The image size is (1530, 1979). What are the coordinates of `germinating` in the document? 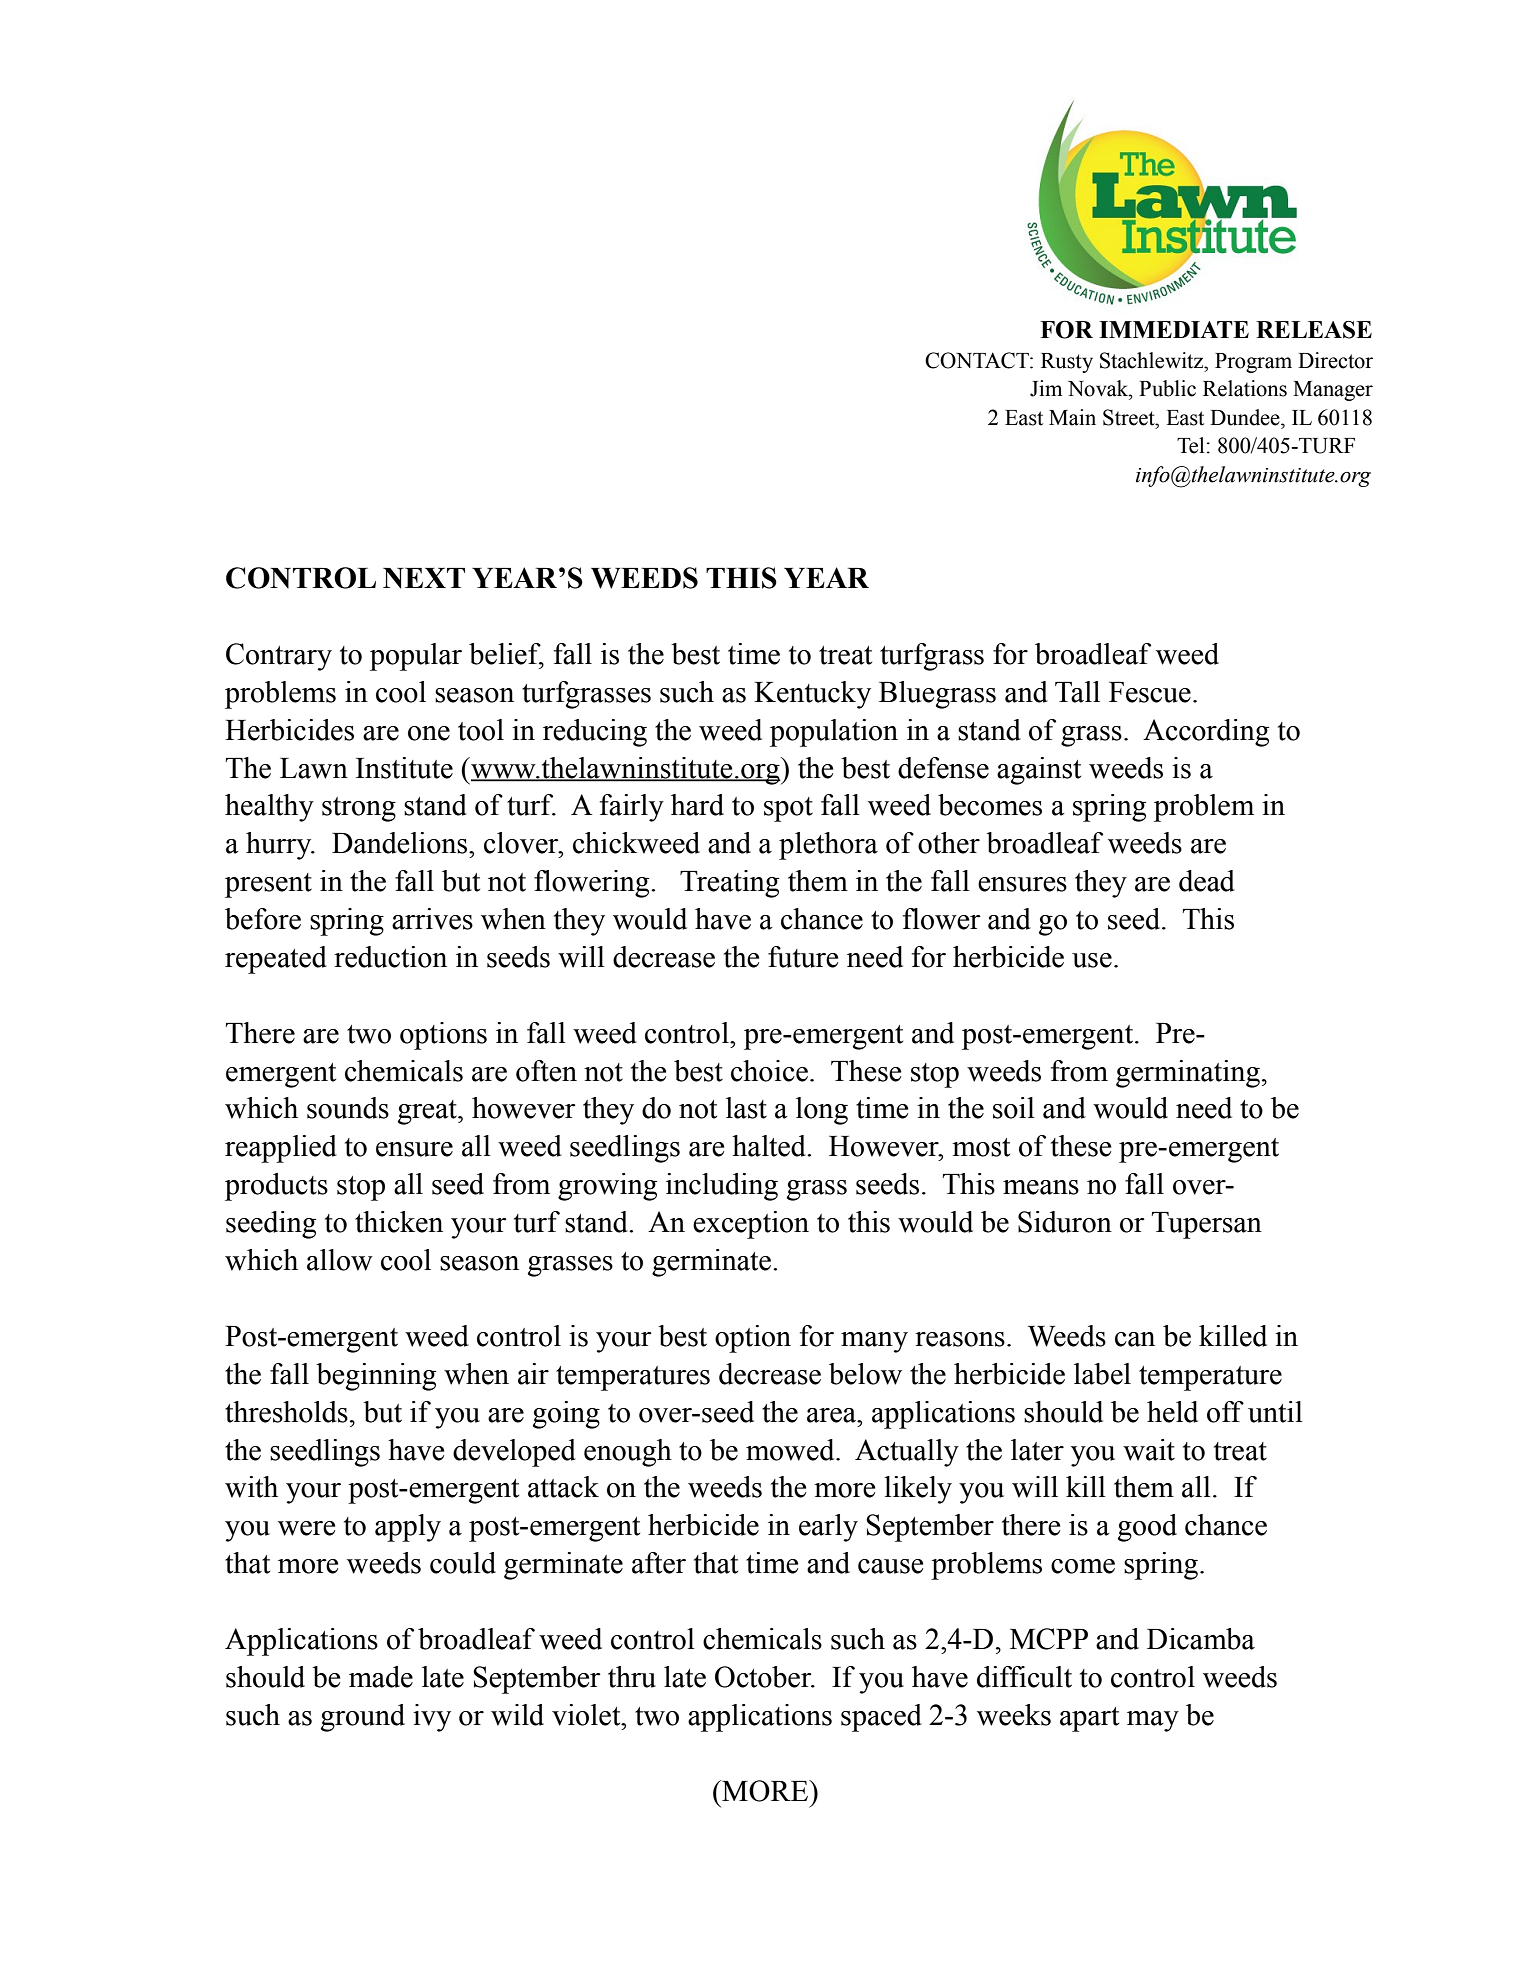 It's located at (1188, 1074).
